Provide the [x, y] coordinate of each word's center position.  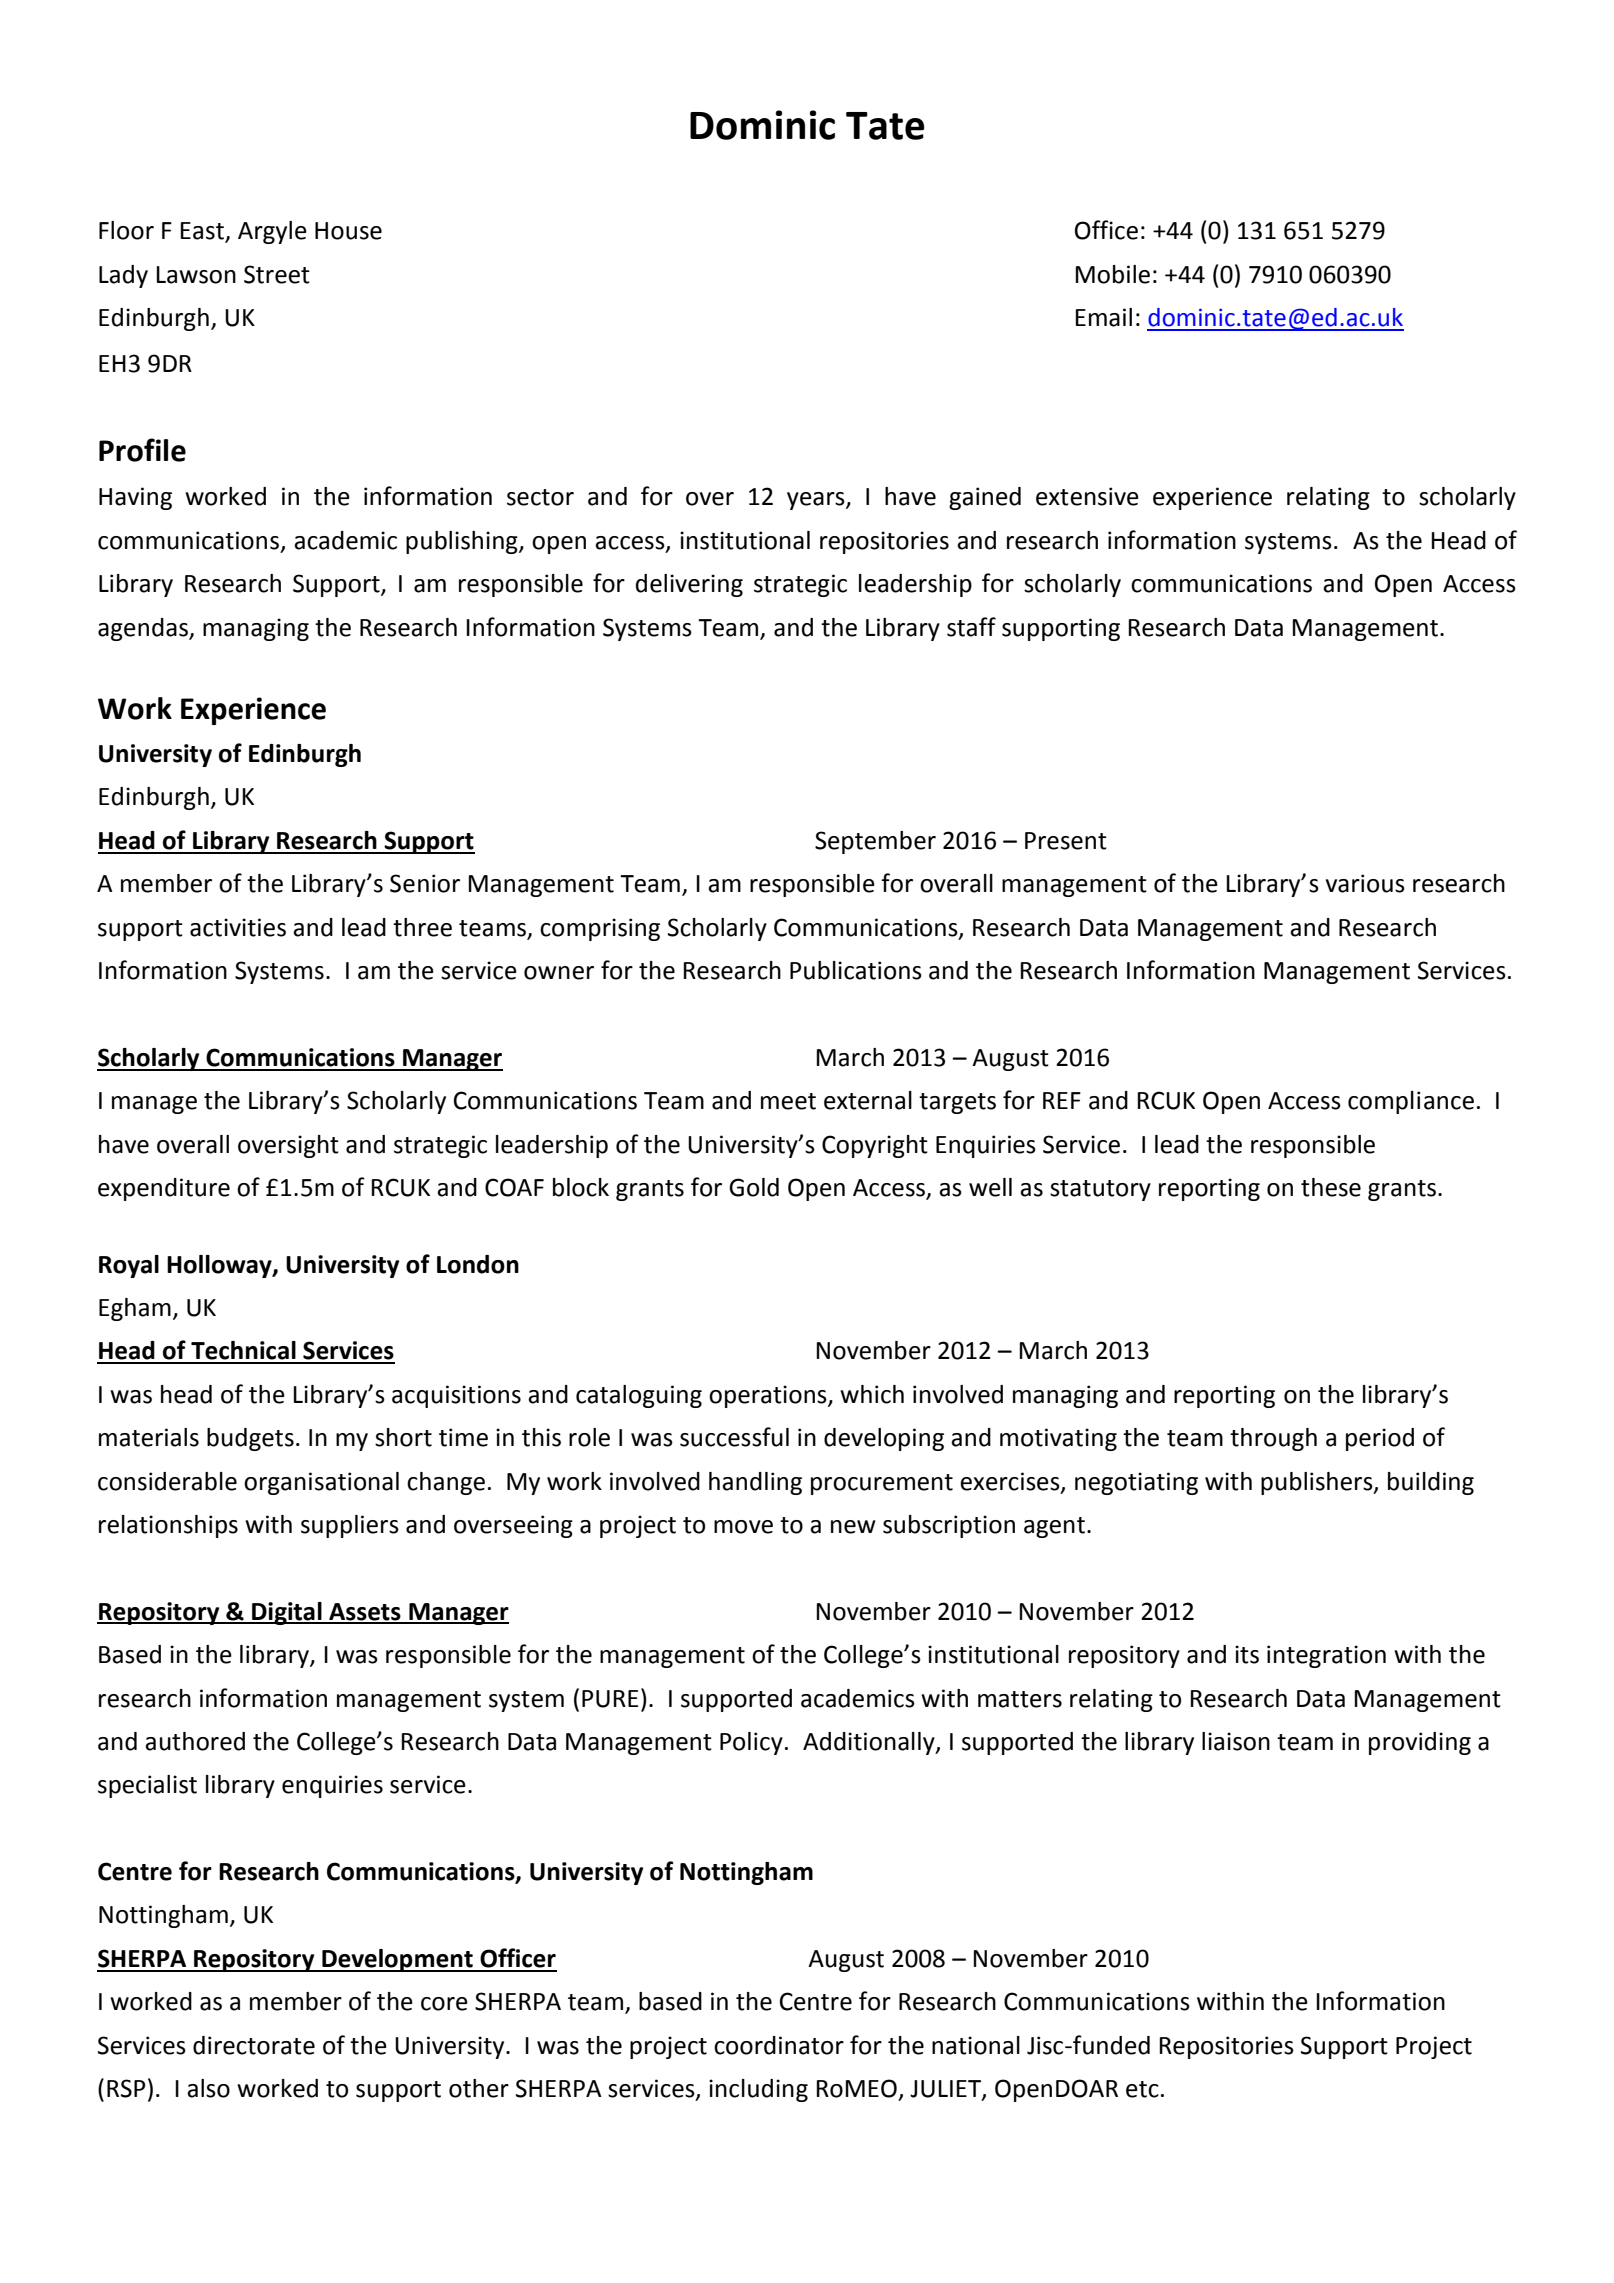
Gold [754, 1187]
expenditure [164, 1189]
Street [277, 274]
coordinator [779, 2045]
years [817, 501]
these [1331, 1187]
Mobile [1112, 274]
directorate [254, 2045]
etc [1142, 2089]
